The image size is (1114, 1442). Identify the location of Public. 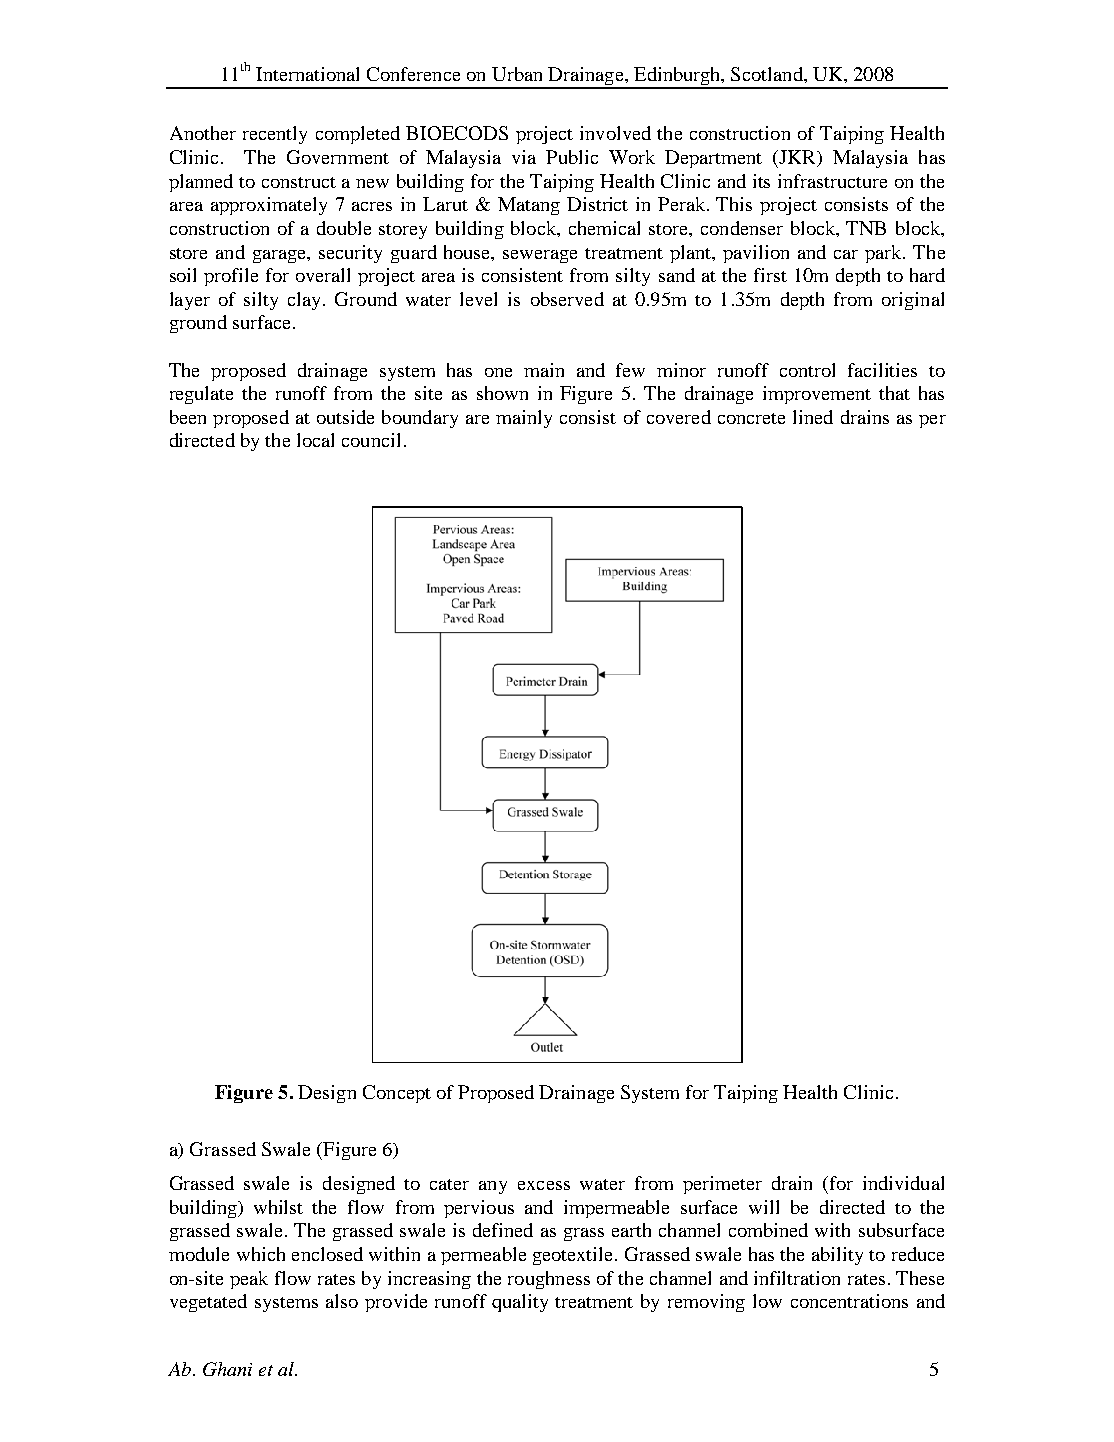
(572, 157).
